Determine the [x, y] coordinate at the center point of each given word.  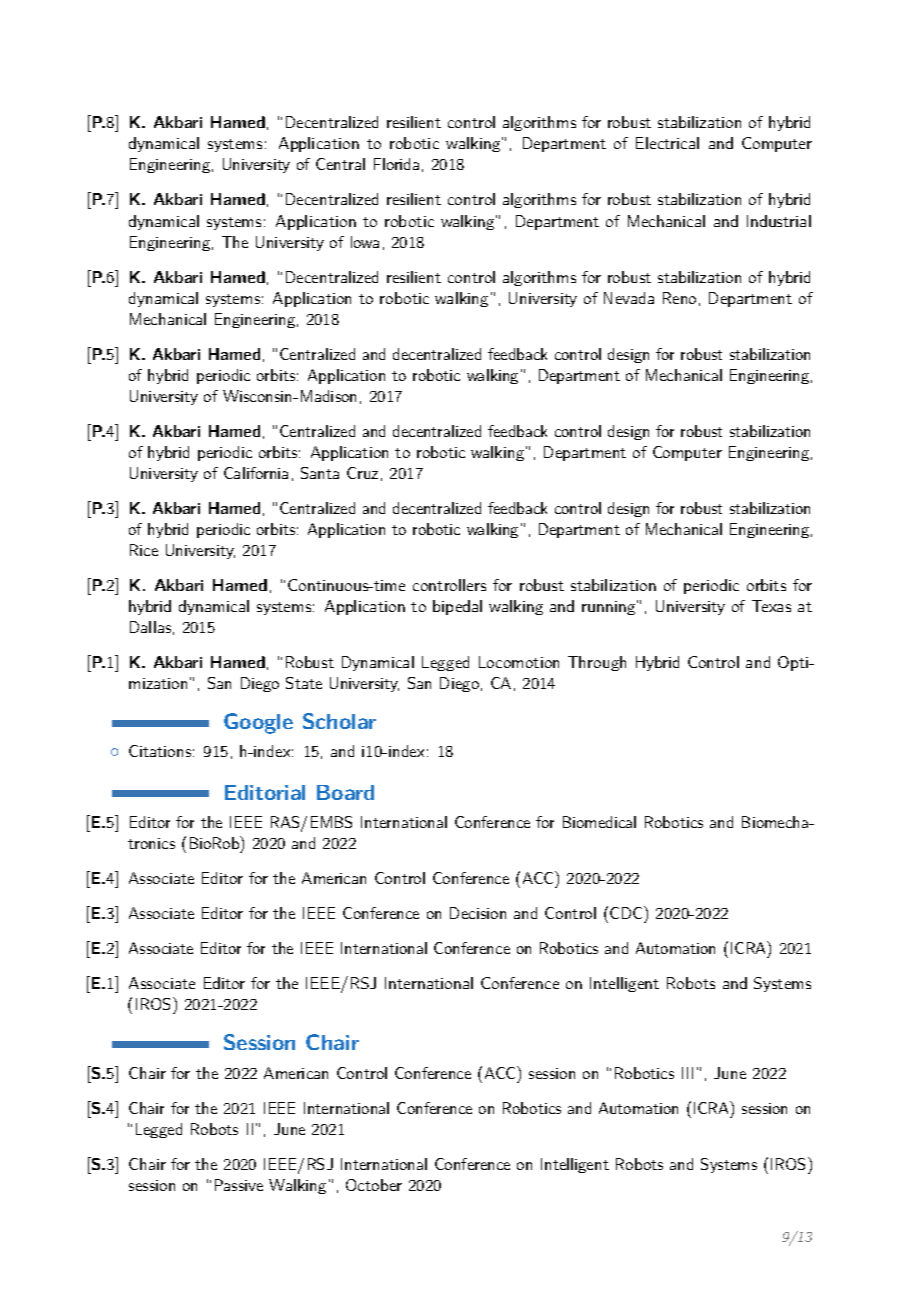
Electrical [667, 143]
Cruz [362, 473]
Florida [396, 164]
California [256, 473]
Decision [478, 913]
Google [258, 723]
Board [345, 792]
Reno [679, 298]
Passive [239, 1185]
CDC [627, 912]
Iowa [365, 242]
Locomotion [519, 662]
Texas [771, 606]
